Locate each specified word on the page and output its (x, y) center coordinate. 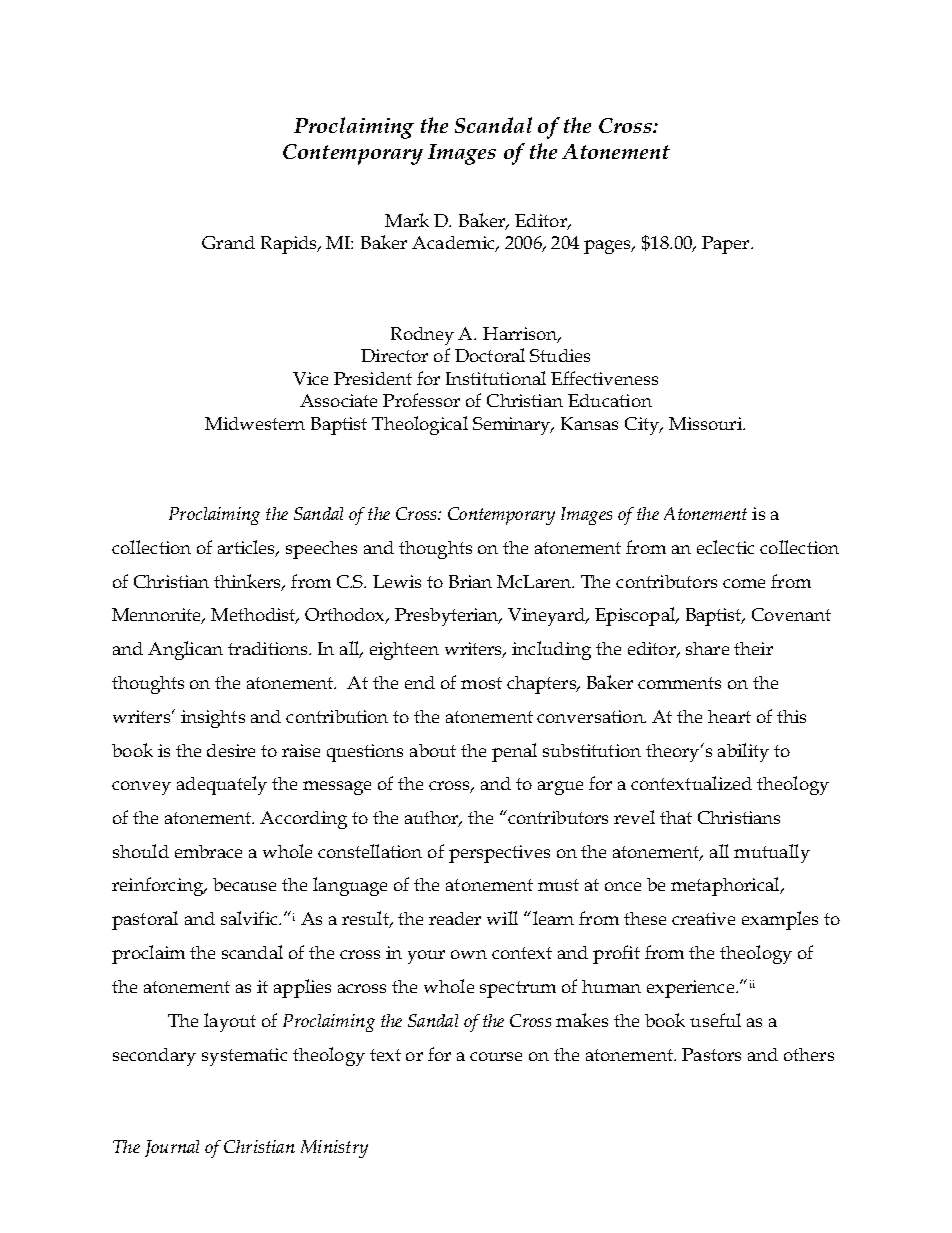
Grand (228, 242)
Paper (727, 245)
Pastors (711, 1054)
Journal (172, 1148)
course (496, 1056)
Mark (407, 220)
